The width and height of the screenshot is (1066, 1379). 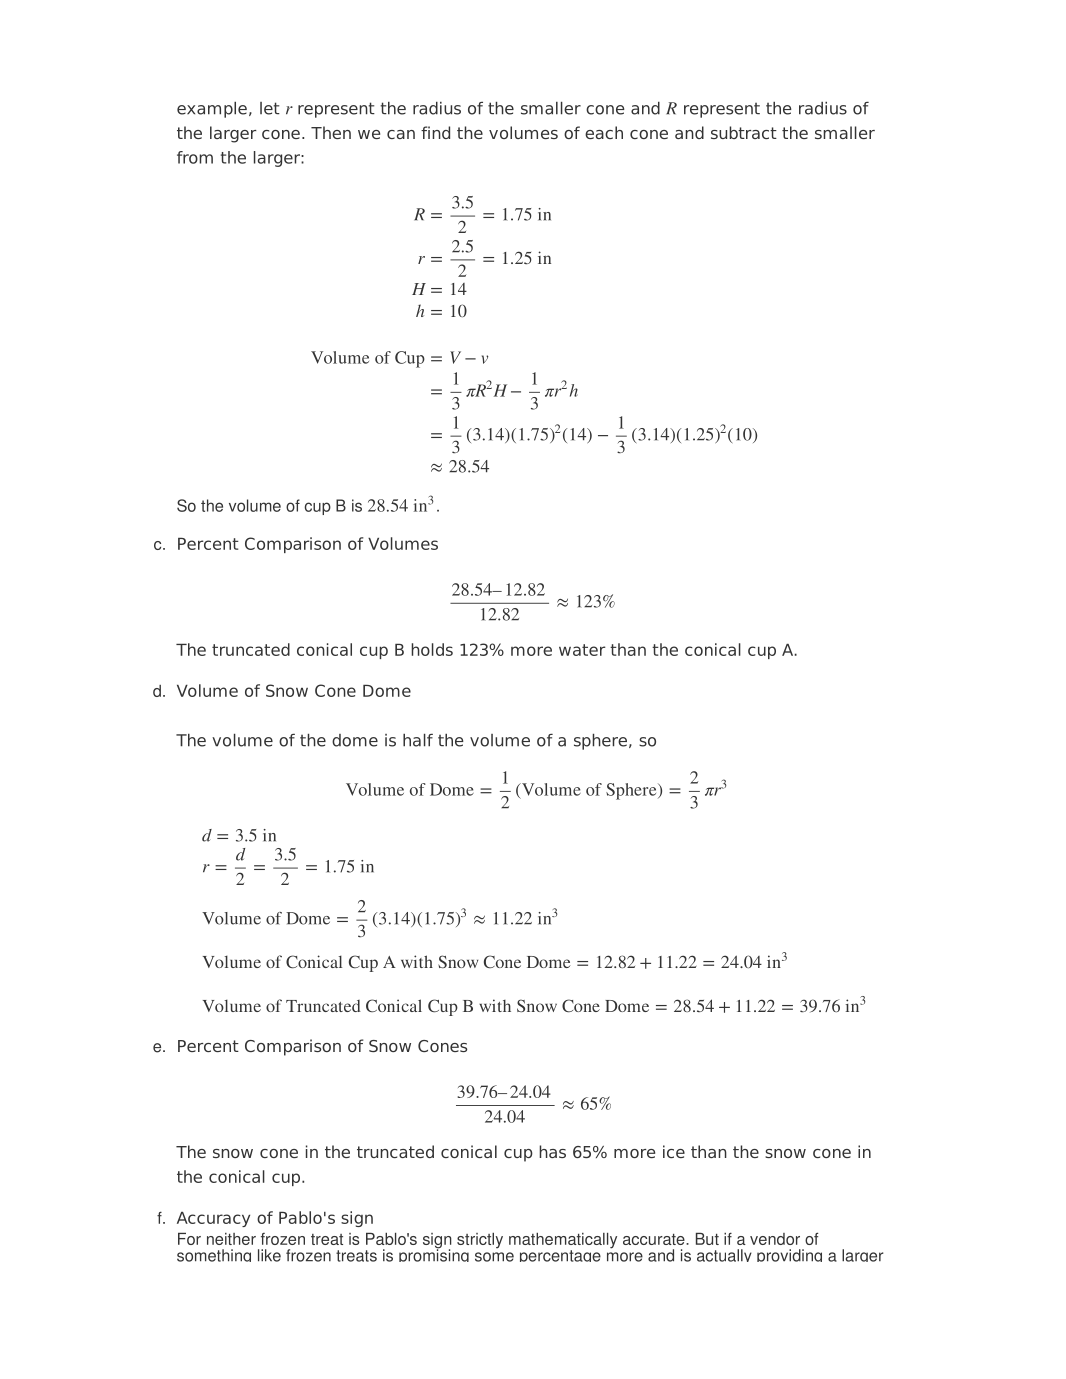 I want to click on find, so click(x=435, y=132).
